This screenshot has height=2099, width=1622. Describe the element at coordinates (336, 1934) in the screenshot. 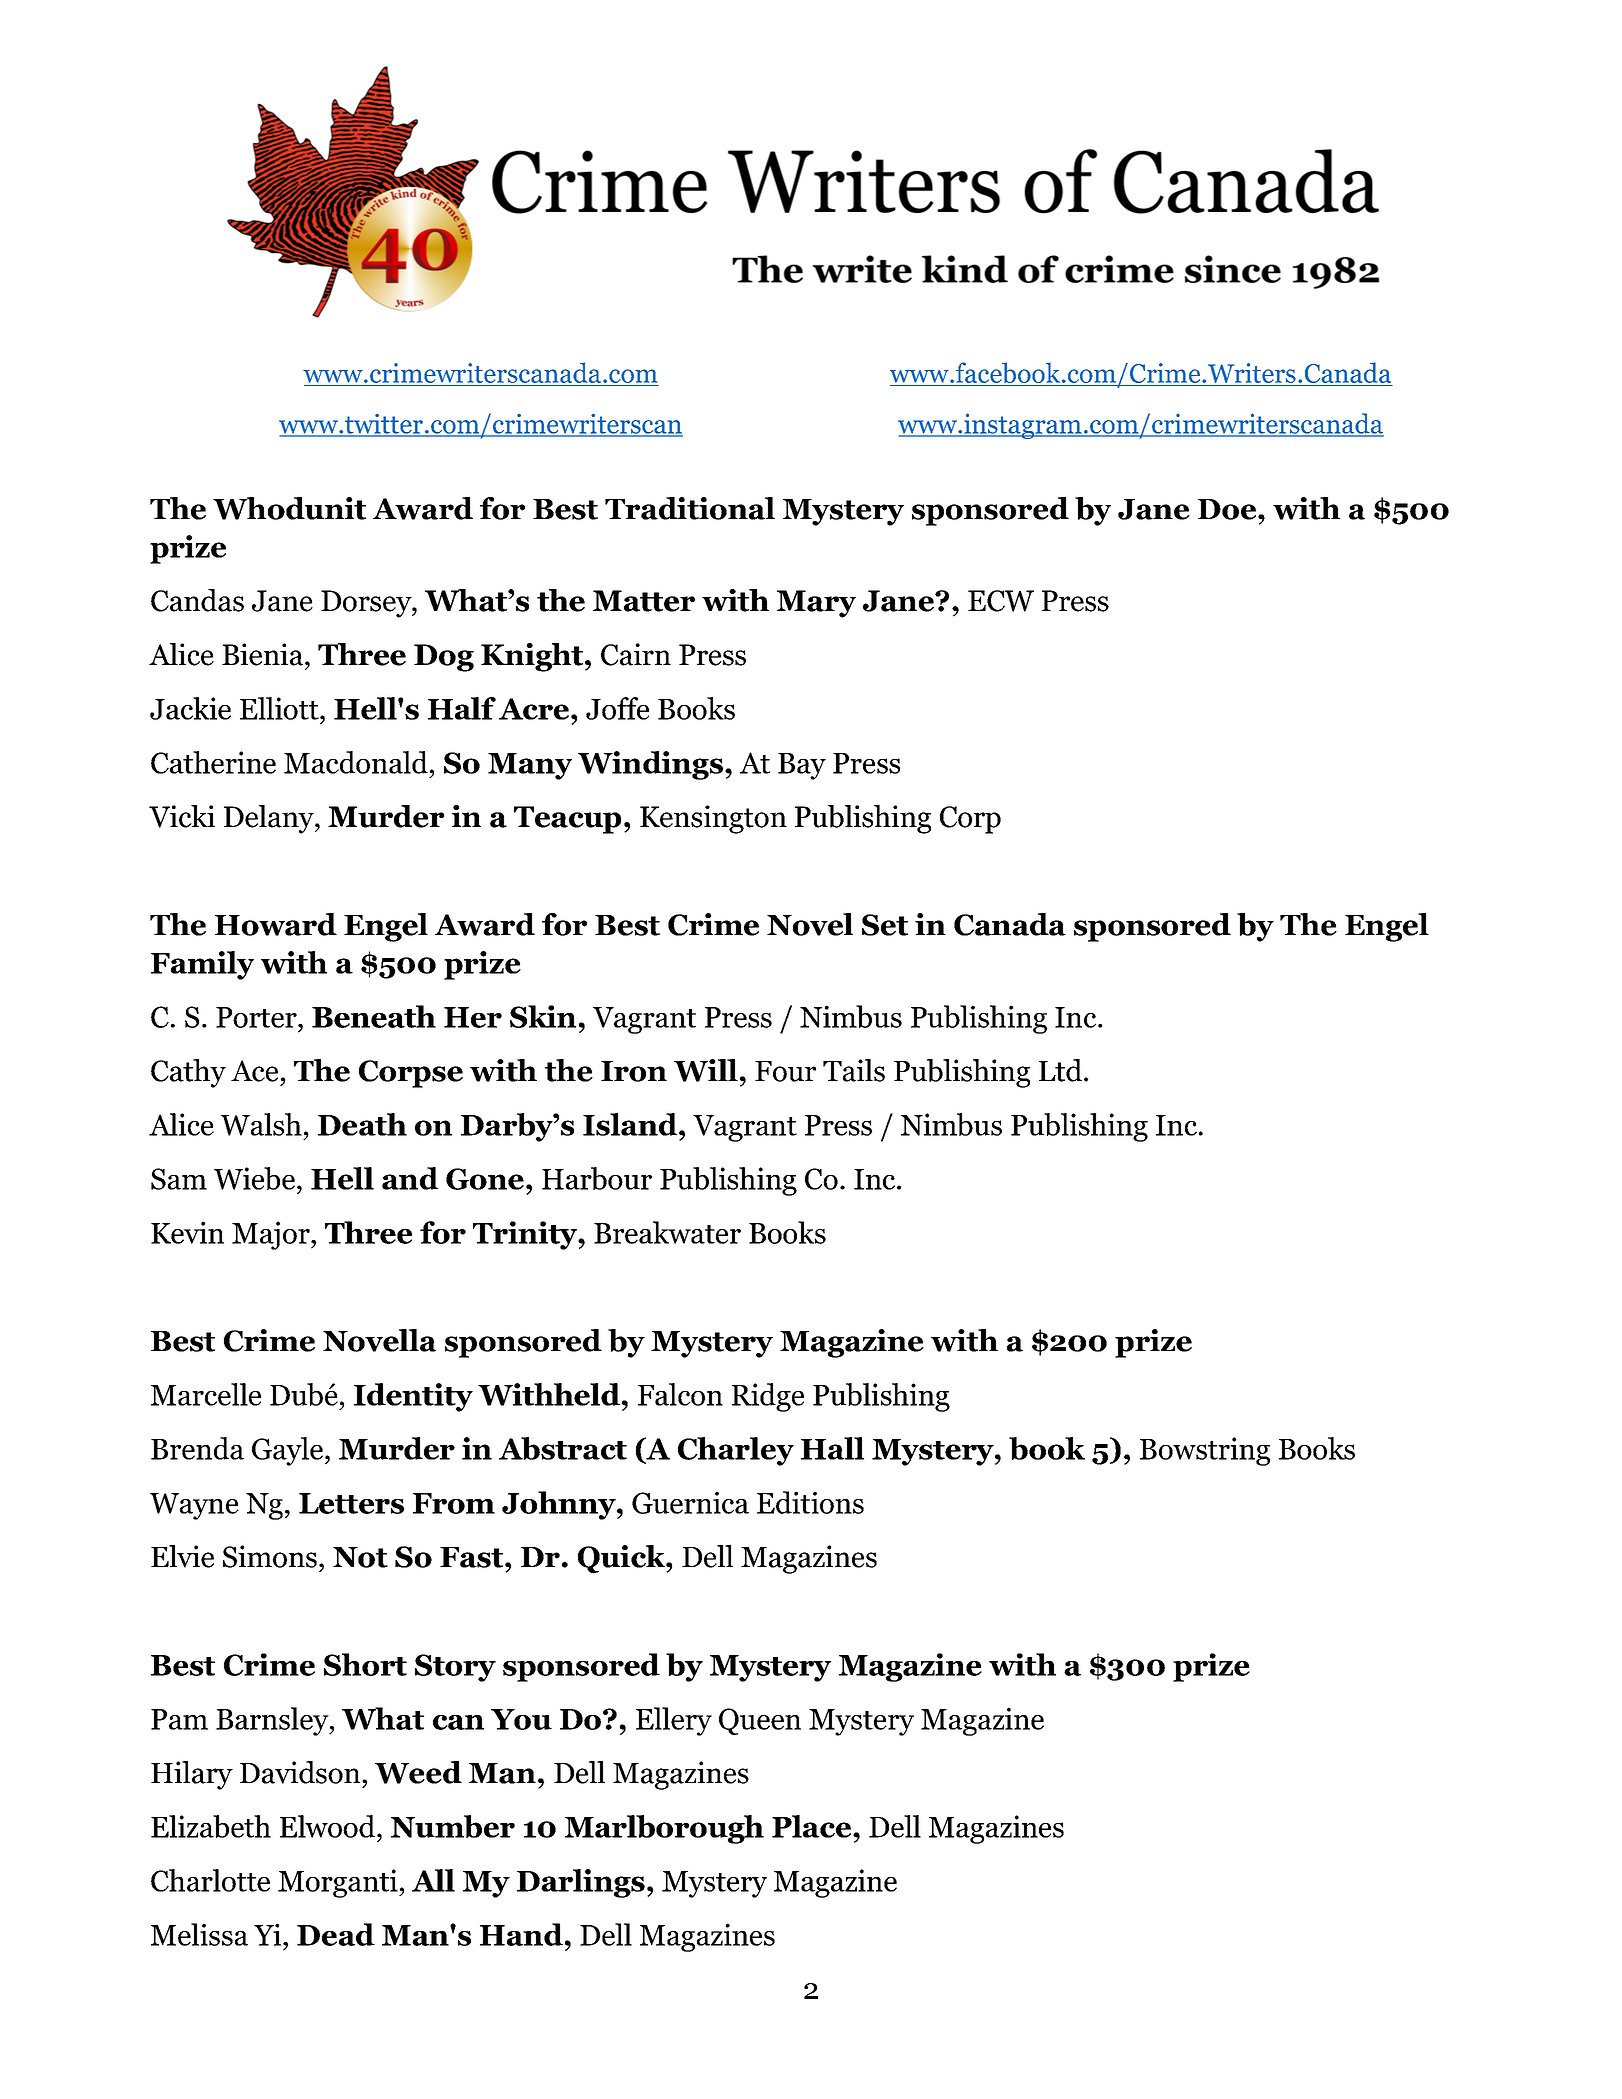

I see `Dead` at that location.
